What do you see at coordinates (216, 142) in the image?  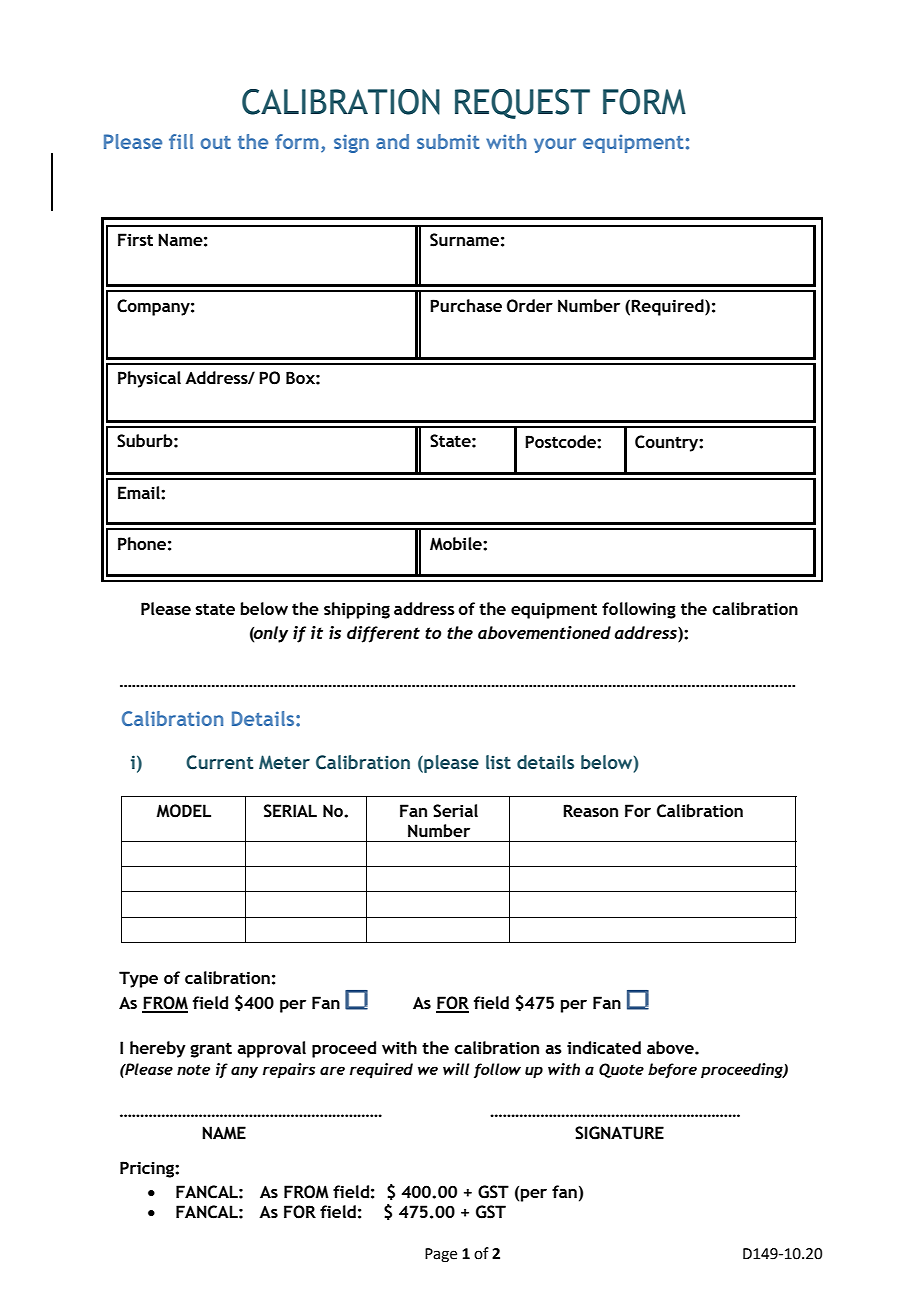 I see `out` at bounding box center [216, 142].
